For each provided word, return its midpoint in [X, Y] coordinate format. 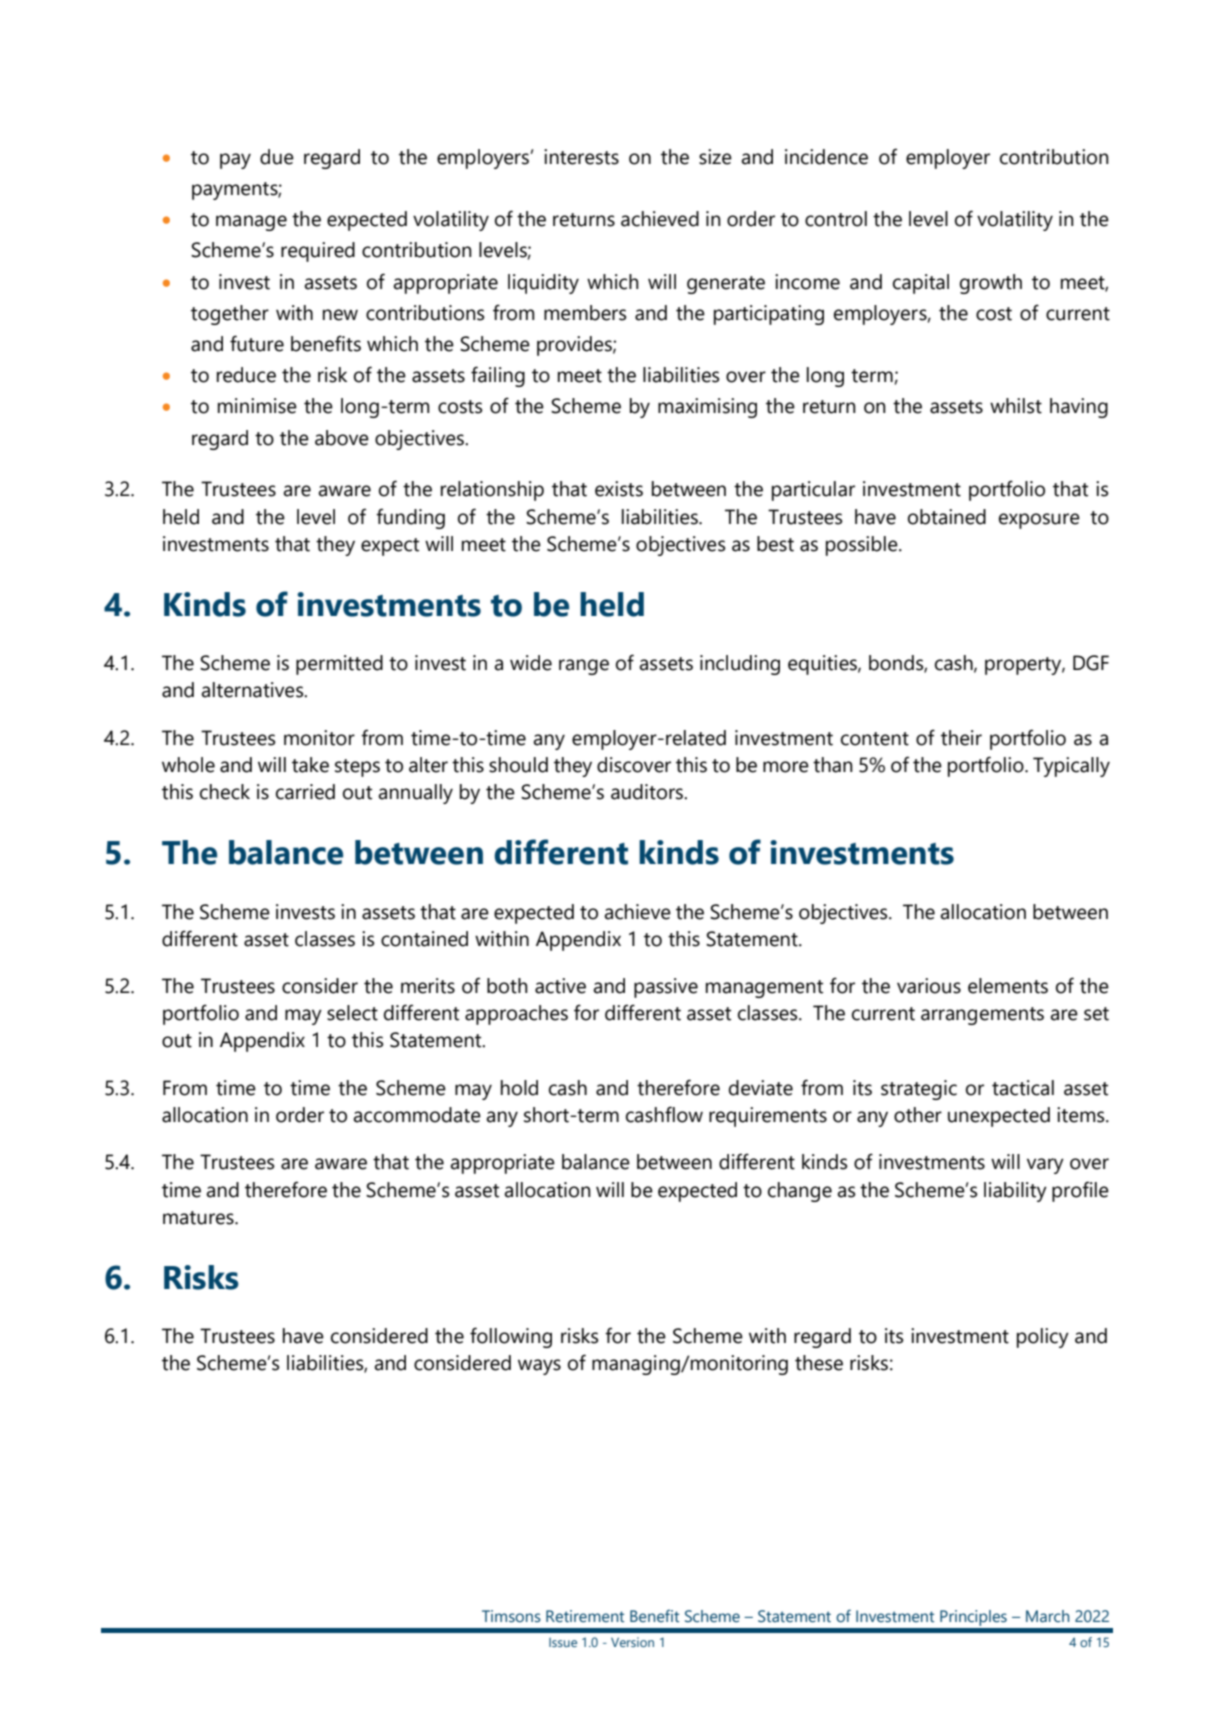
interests [581, 157]
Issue [563, 1642]
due [277, 157]
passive [666, 988]
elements [1008, 986]
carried [305, 792]
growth [991, 284]
